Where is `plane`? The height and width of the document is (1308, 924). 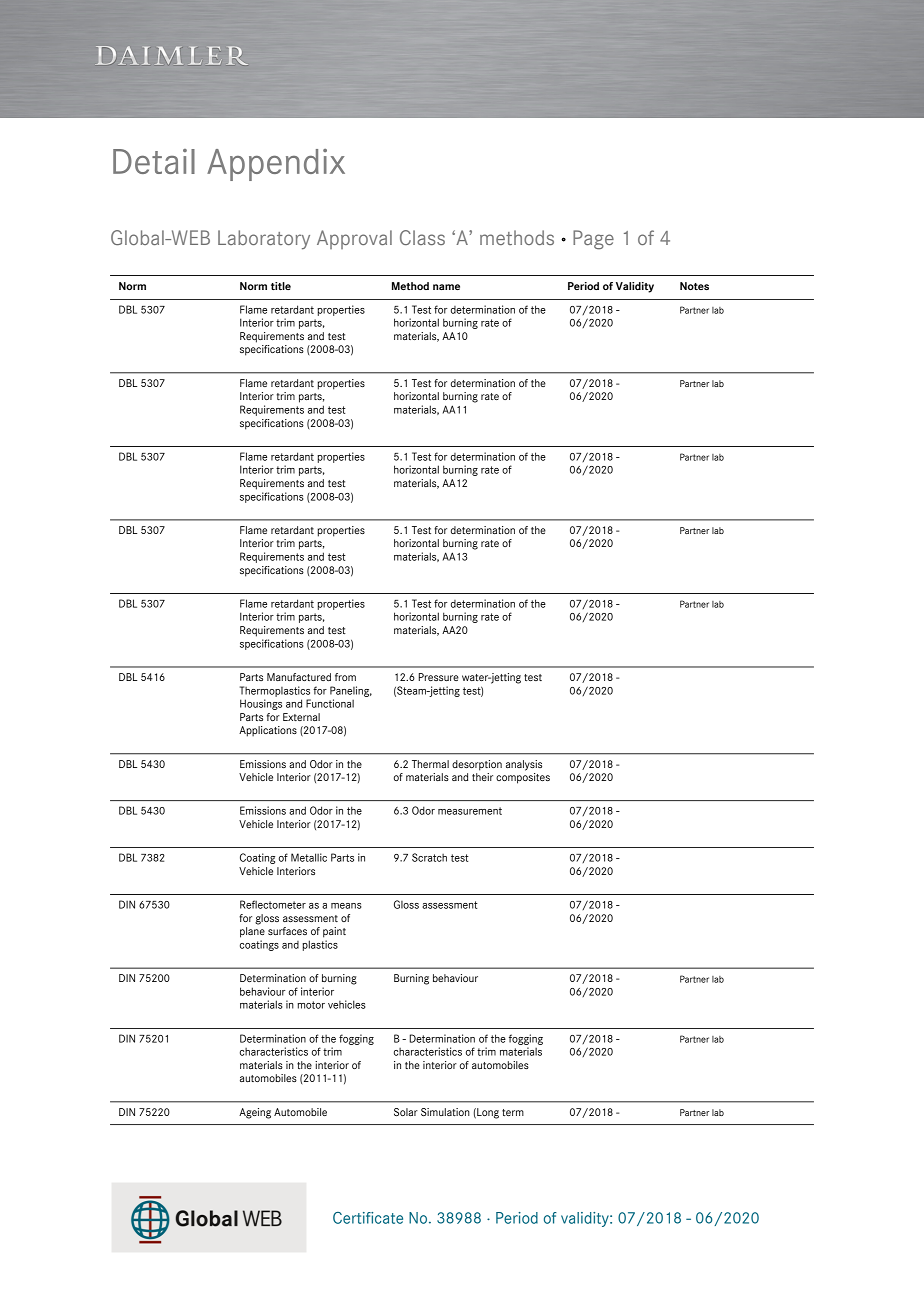
plane is located at coordinates (252, 932).
